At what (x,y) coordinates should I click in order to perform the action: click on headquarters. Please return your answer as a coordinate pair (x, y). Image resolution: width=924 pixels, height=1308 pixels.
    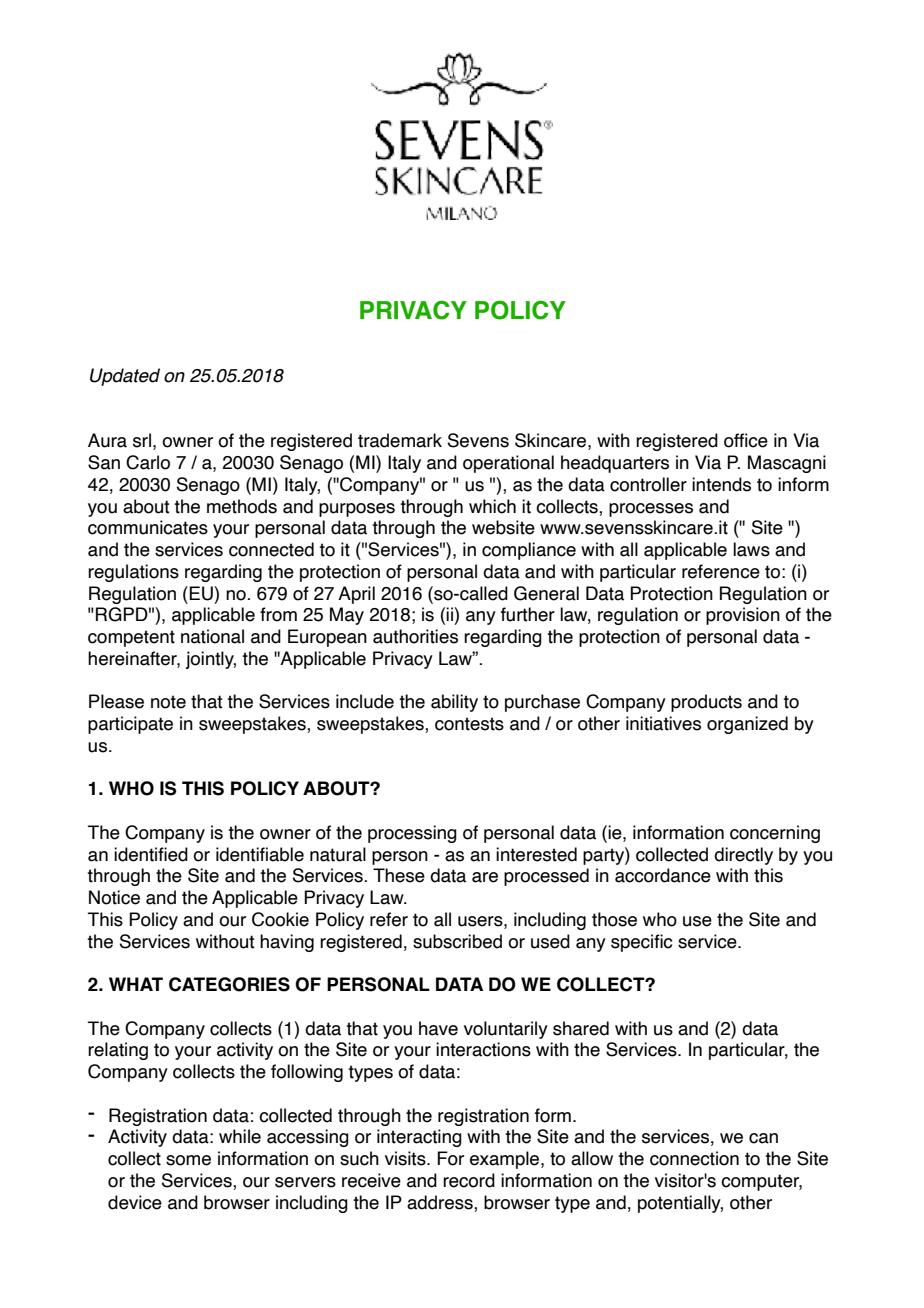
    Looking at the image, I should click on (615, 464).
